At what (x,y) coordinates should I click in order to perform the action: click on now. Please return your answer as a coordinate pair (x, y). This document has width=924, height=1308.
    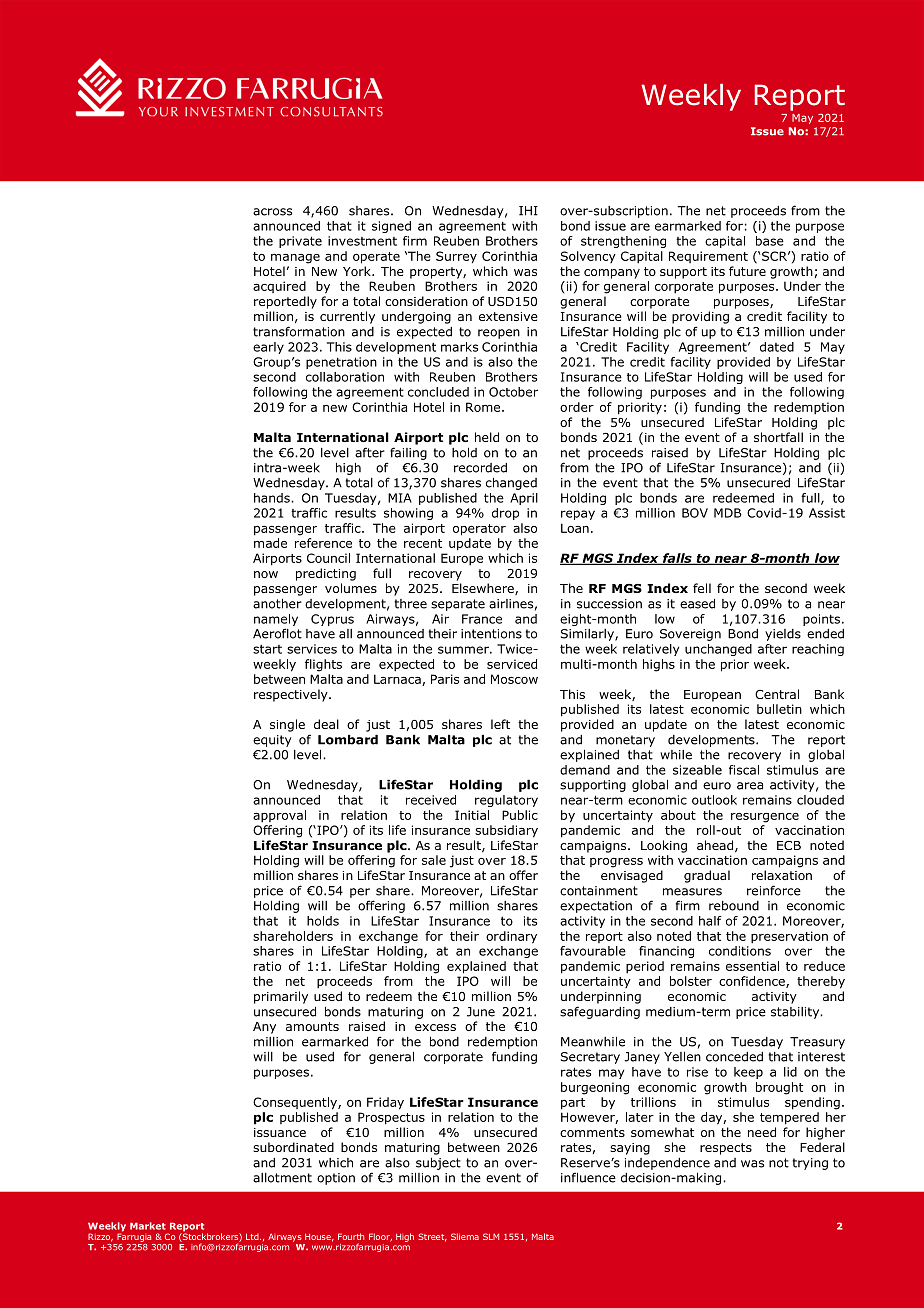
    Looking at the image, I should click on (266, 574).
